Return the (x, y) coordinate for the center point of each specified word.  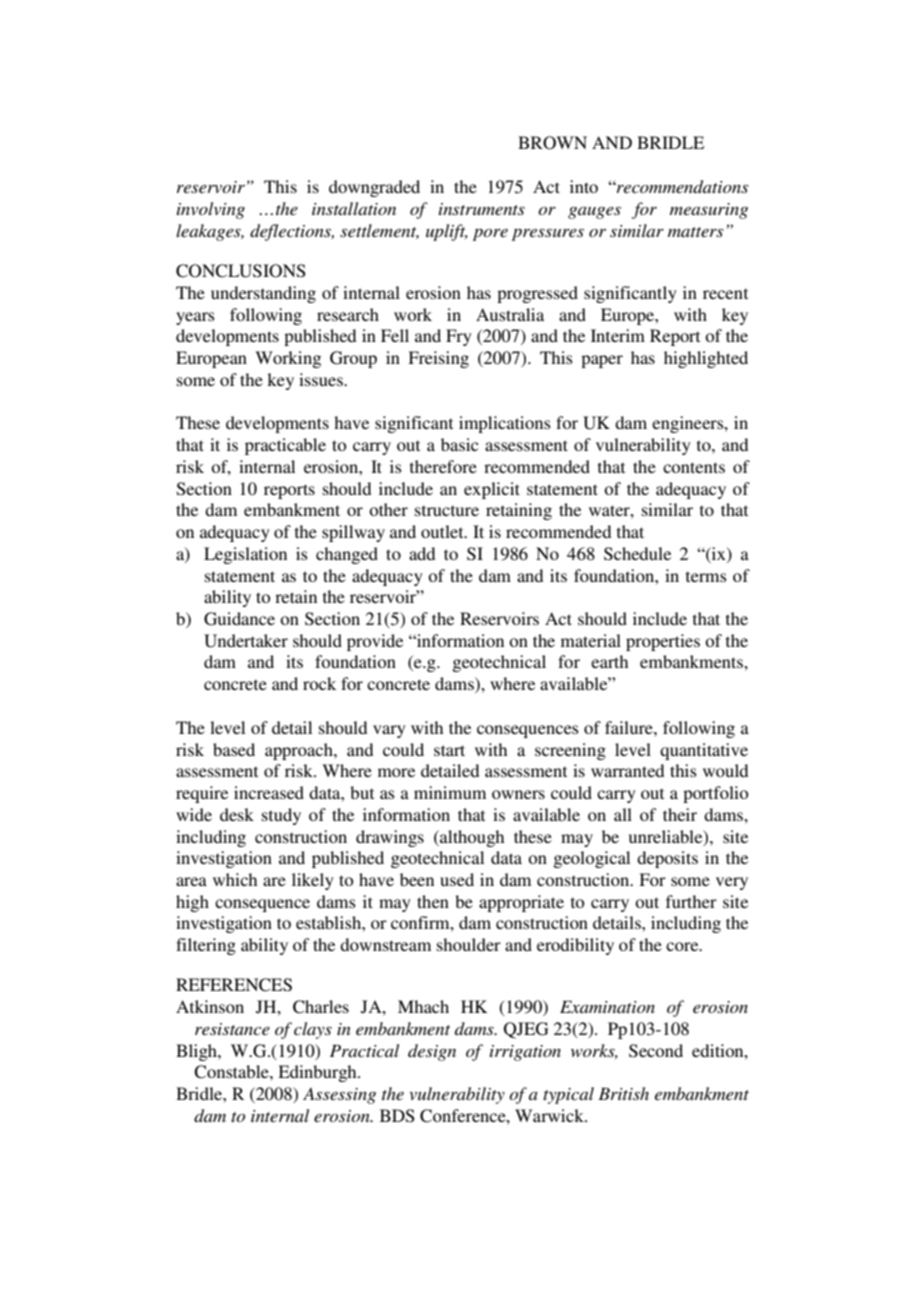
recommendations (681, 186)
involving (211, 210)
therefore (443, 466)
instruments (482, 209)
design (432, 1052)
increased (269, 792)
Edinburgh (318, 1073)
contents (694, 467)
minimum (450, 792)
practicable (285, 446)
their (680, 814)
